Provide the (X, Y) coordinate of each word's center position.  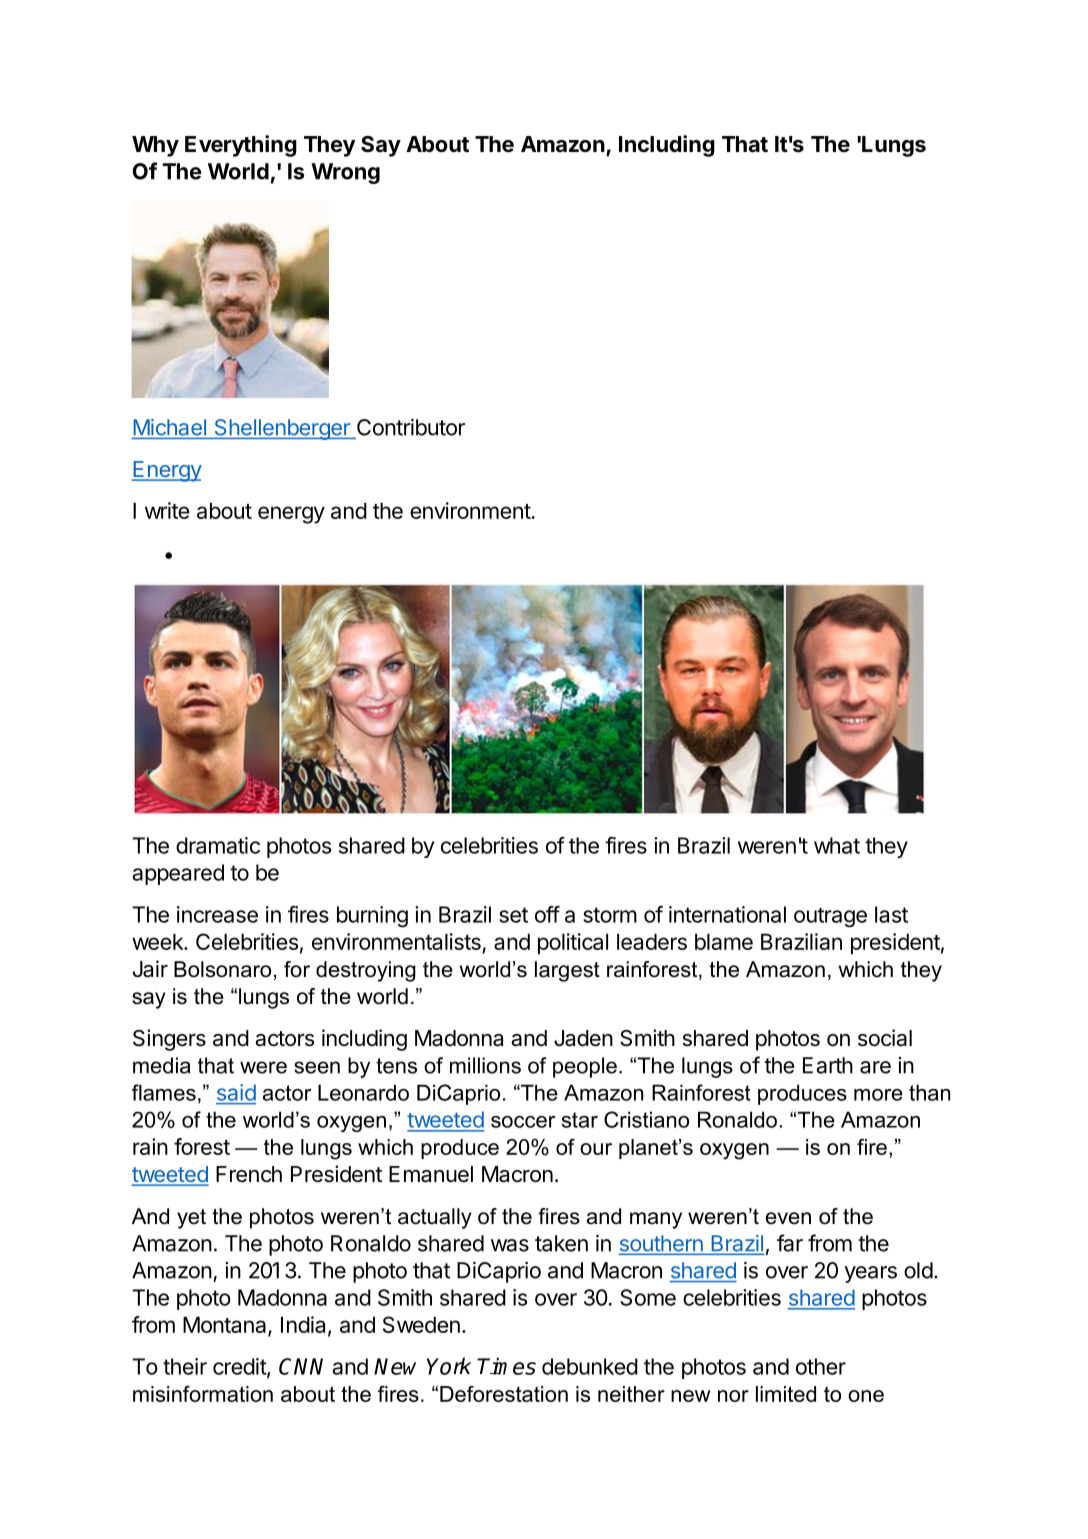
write (167, 510)
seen (317, 1067)
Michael (170, 428)
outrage (830, 918)
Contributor (410, 428)
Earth (828, 1065)
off (547, 914)
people (585, 1067)
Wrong (345, 173)
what (837, 845)
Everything (241, 146)
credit (240, 1367)
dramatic (218, 845)
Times (506, 1366)
